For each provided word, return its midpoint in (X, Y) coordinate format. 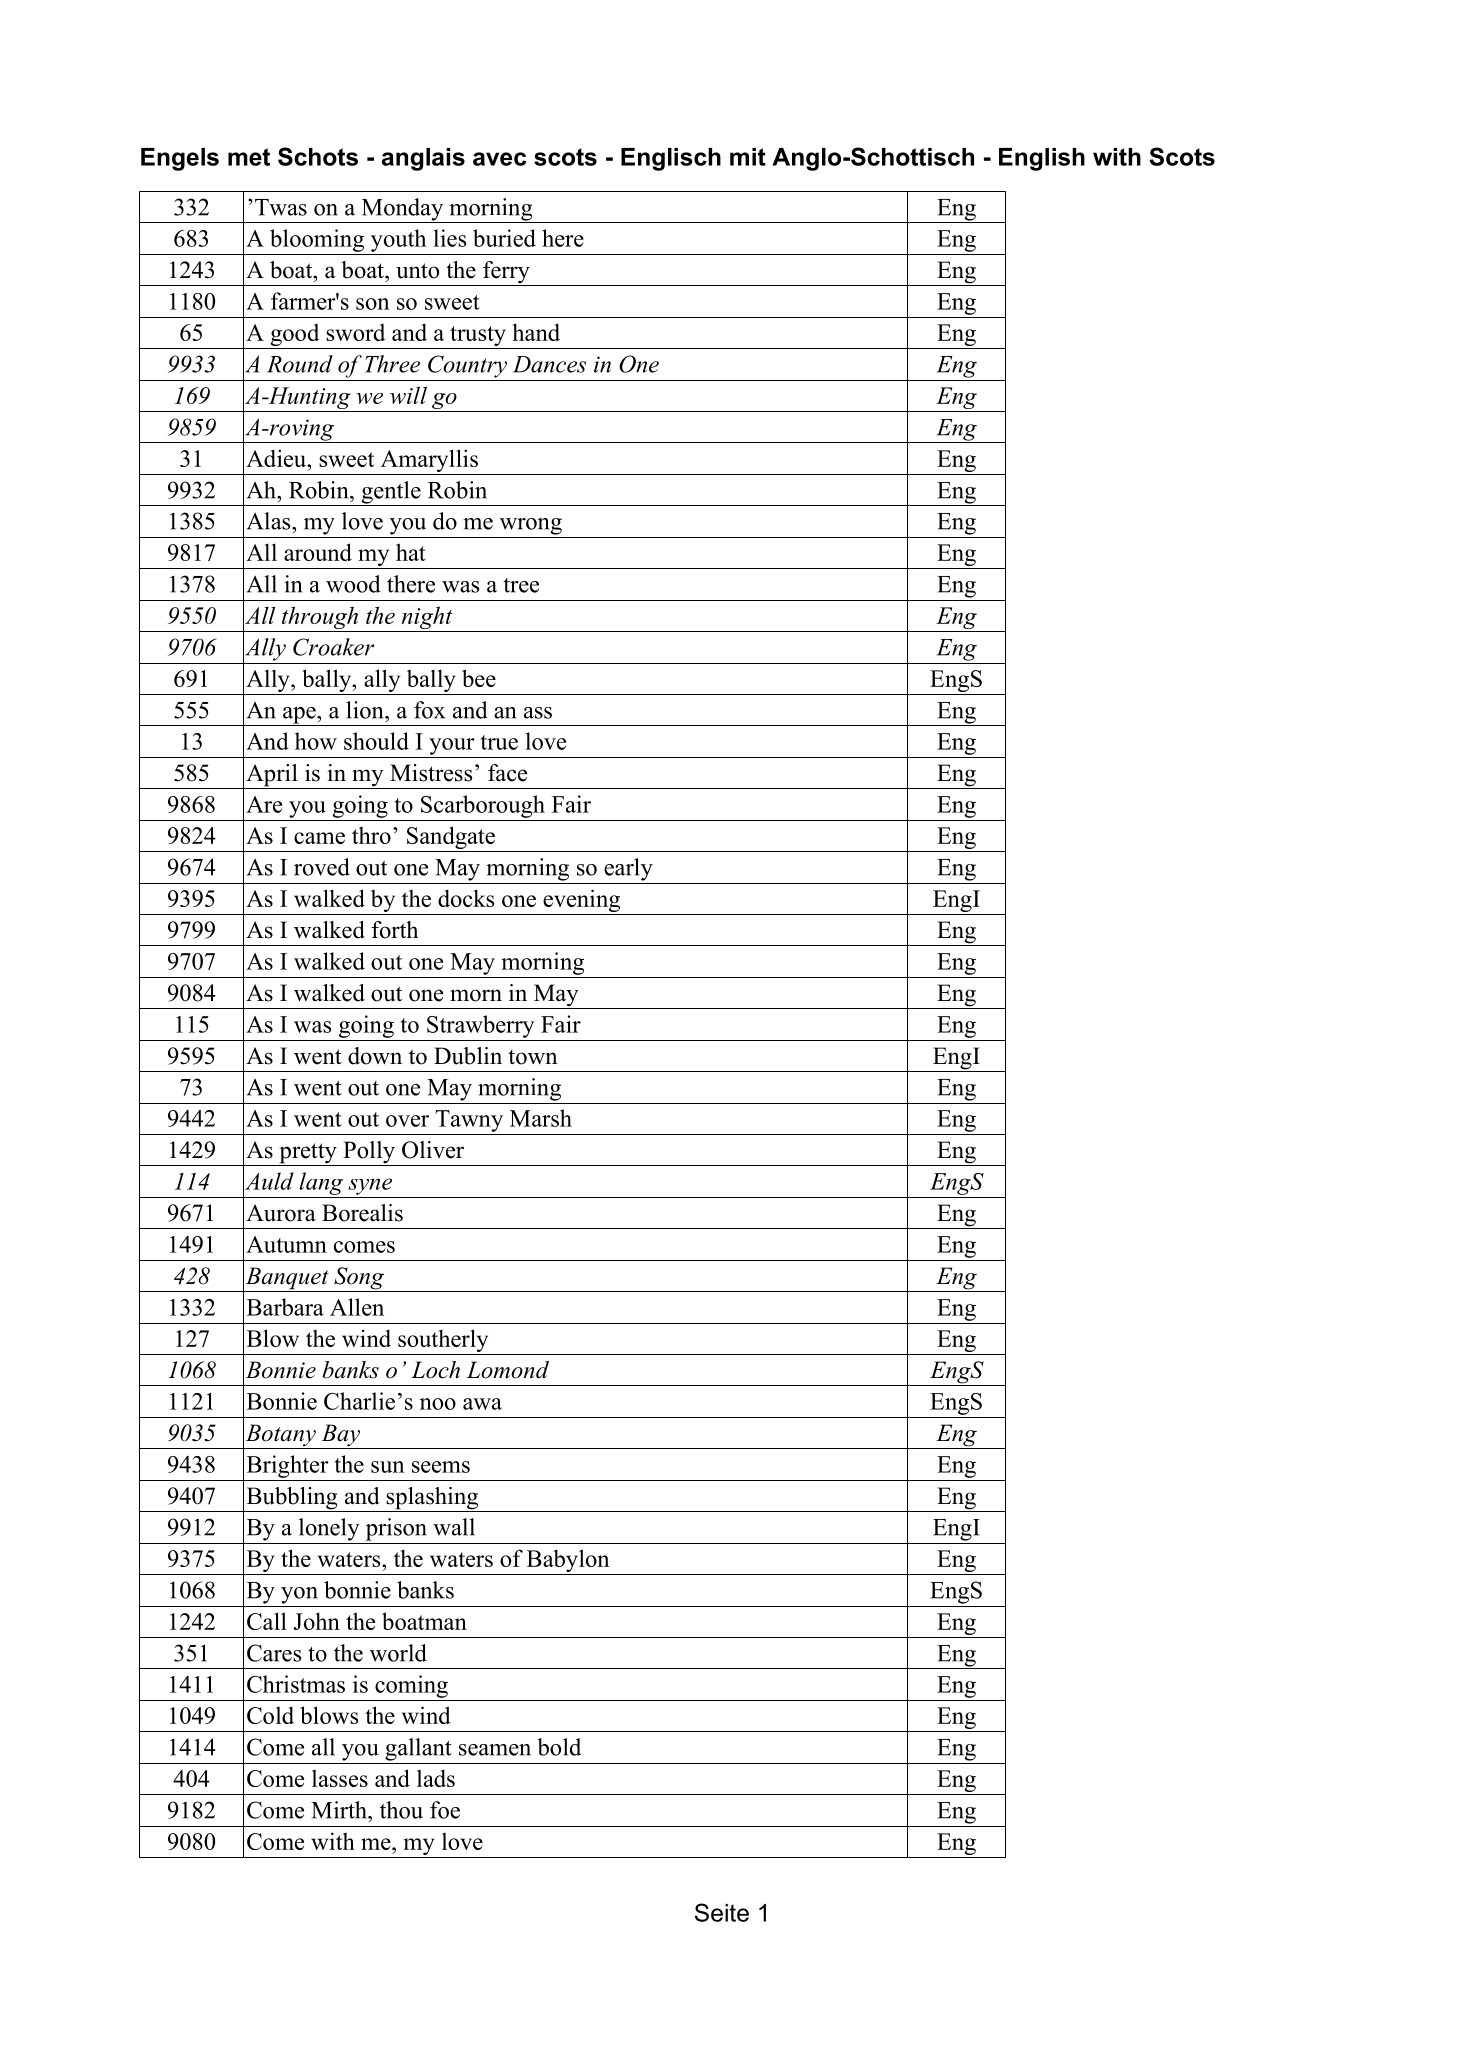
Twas (281, 207)
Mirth (340, 1810)
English (1042, 159)
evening (582, 902)
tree (521, 585)
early (628, 869)
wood (353, 584)
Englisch (671, 159)
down (375, 1056)
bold (559, 1747)
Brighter (288, 1466)
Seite (722, 1912)
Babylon (568, 1560)
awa (482, 1404)
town (533, 1057)
